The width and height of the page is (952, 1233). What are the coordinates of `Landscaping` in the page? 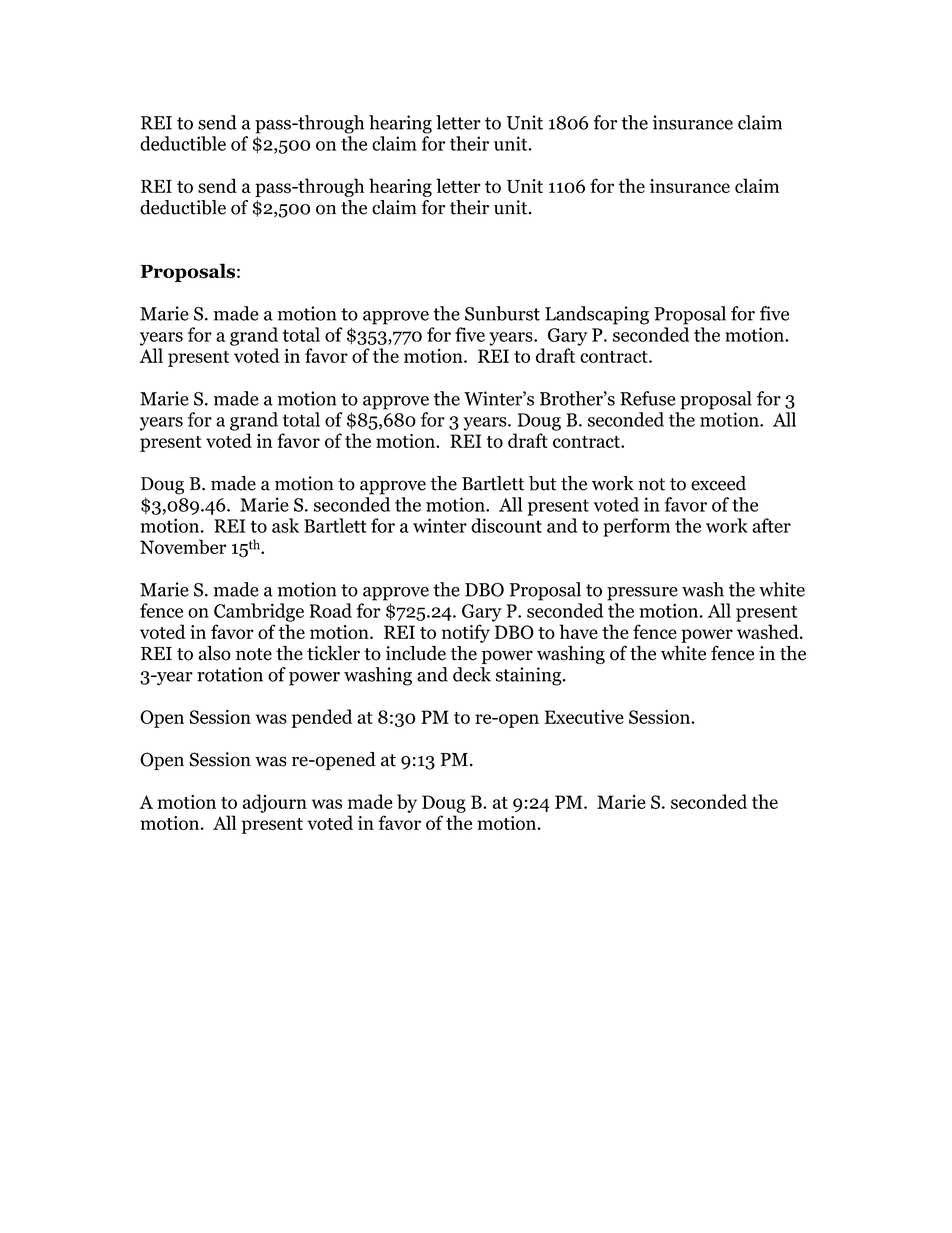 It's located at (597, 315).
